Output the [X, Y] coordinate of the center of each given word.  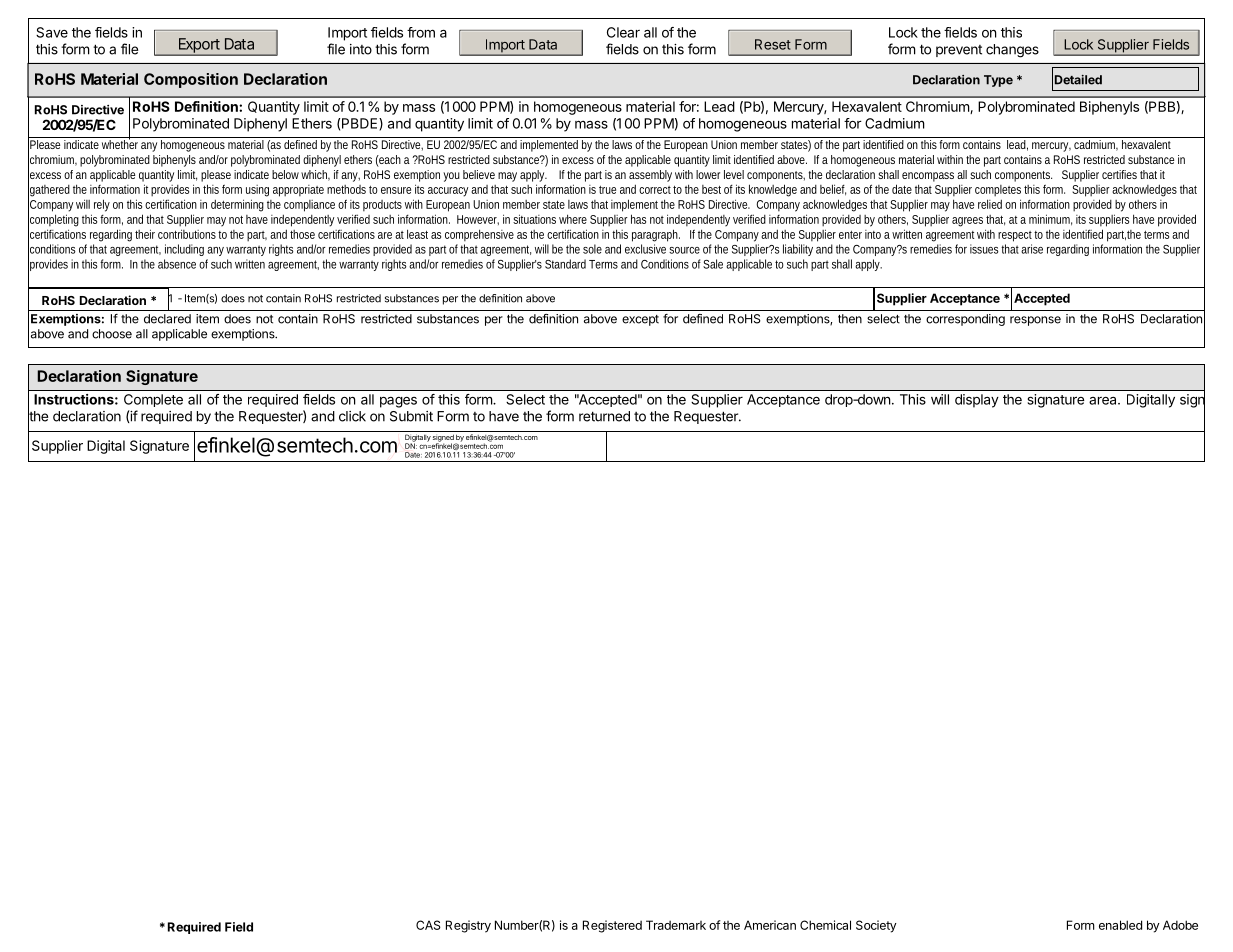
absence [177, 264]
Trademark [676, 925]
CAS [428, 925]
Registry [468, 926]
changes [1012, 51]
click [352, 416]
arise [1032, 249]
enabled [1120, 925]
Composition [191, 80]
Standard [565, 264]
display [977, 401]
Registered [612, 926]
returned [604, 416]
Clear [623, 32]
